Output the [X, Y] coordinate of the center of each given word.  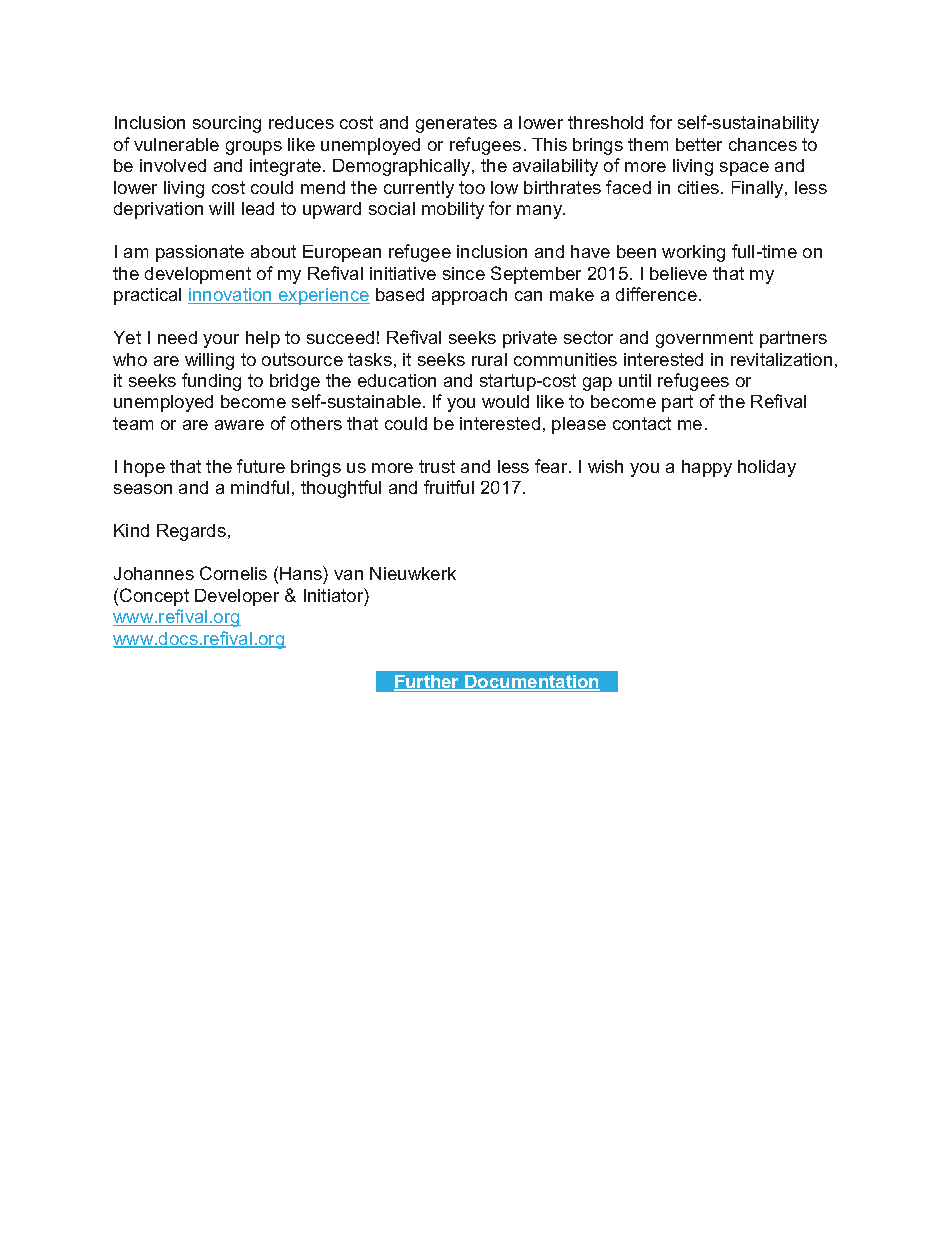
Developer [237, 597]
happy [707, 468]
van [348, 575]
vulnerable [176, 144]
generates [456, 124]
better [699, 144]
